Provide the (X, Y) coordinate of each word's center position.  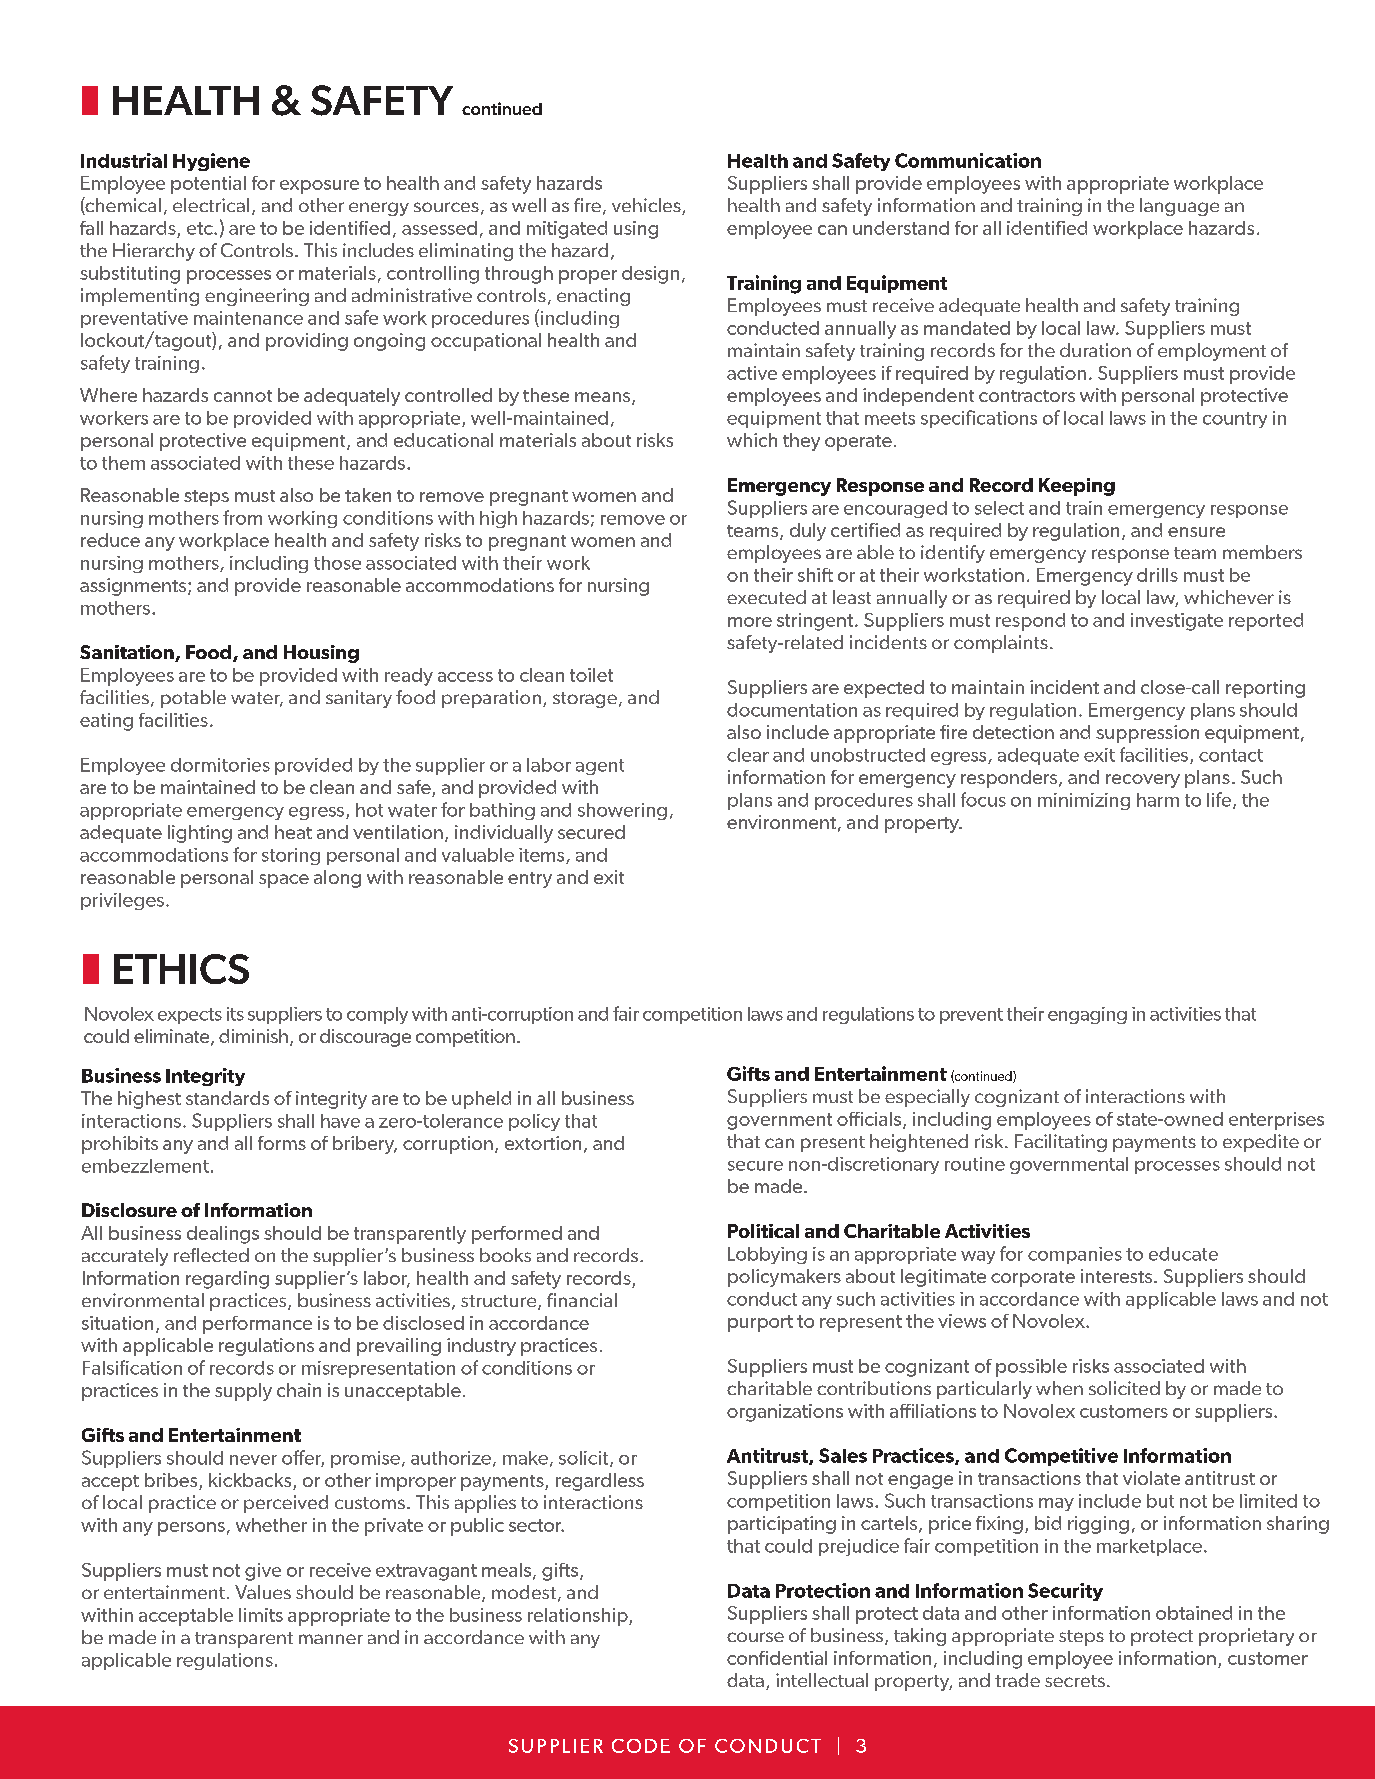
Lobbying (767, 1255)
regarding (227, 1280)
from (242, 517)
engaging (1087, 1015)
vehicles (647, 206)
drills (1157, 575)
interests (1118, 1276)
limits (261, 1615)
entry (530, 880)
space (284, 881)
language (1179, 207)
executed (766, 597)
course (755, 1637)
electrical (211, 205)
